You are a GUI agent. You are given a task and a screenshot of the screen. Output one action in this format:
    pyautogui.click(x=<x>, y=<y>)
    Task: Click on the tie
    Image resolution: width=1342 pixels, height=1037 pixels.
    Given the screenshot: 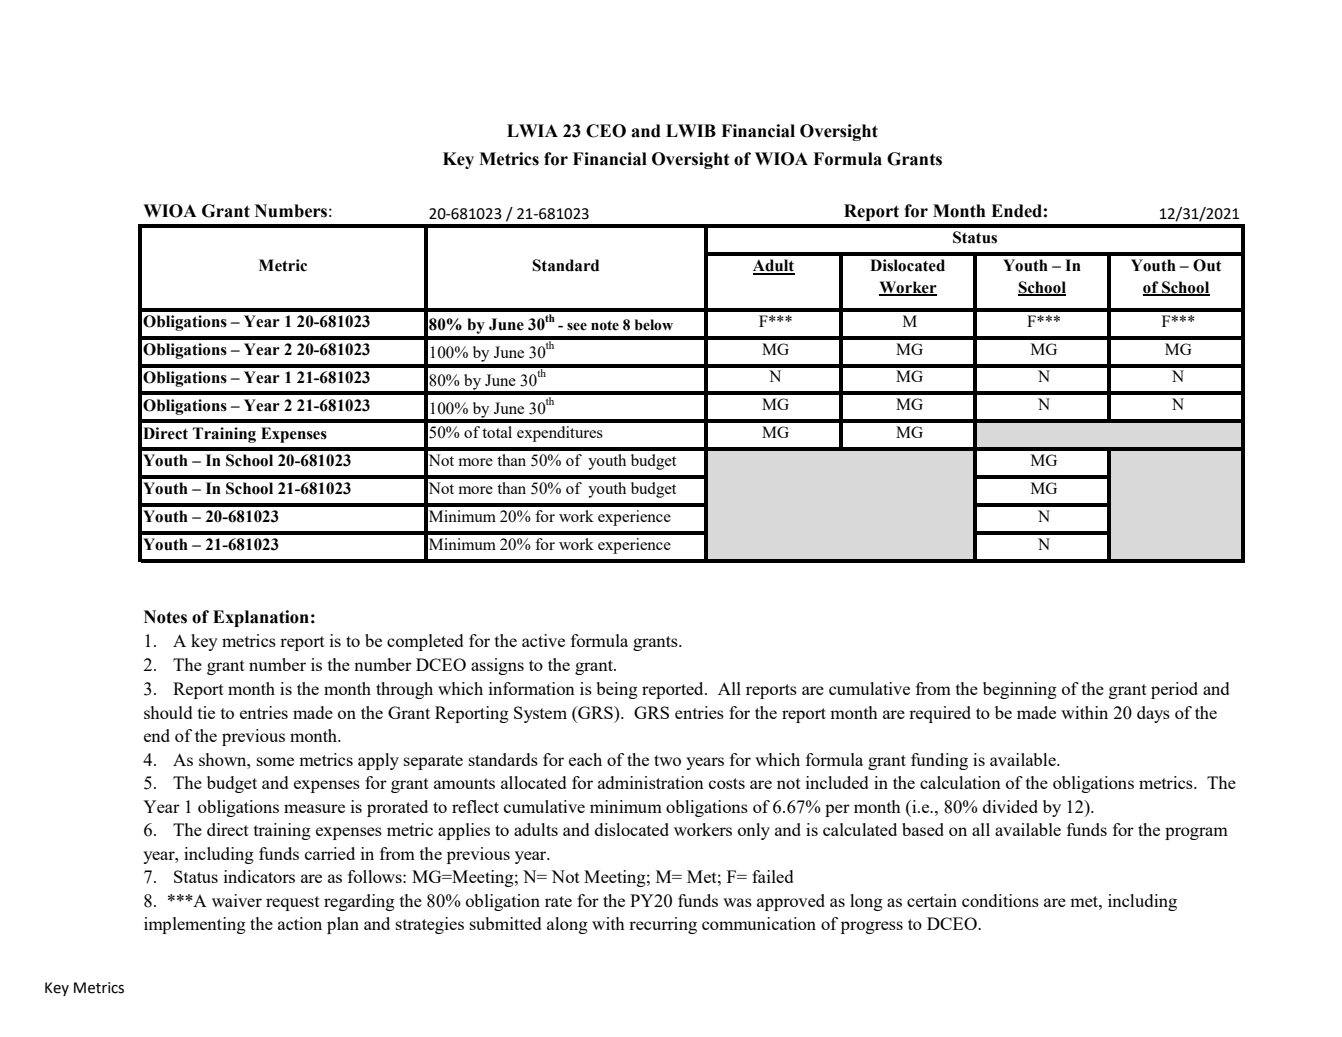 What is the action you would take?
    pyautogui.click(x=206, y=712)
